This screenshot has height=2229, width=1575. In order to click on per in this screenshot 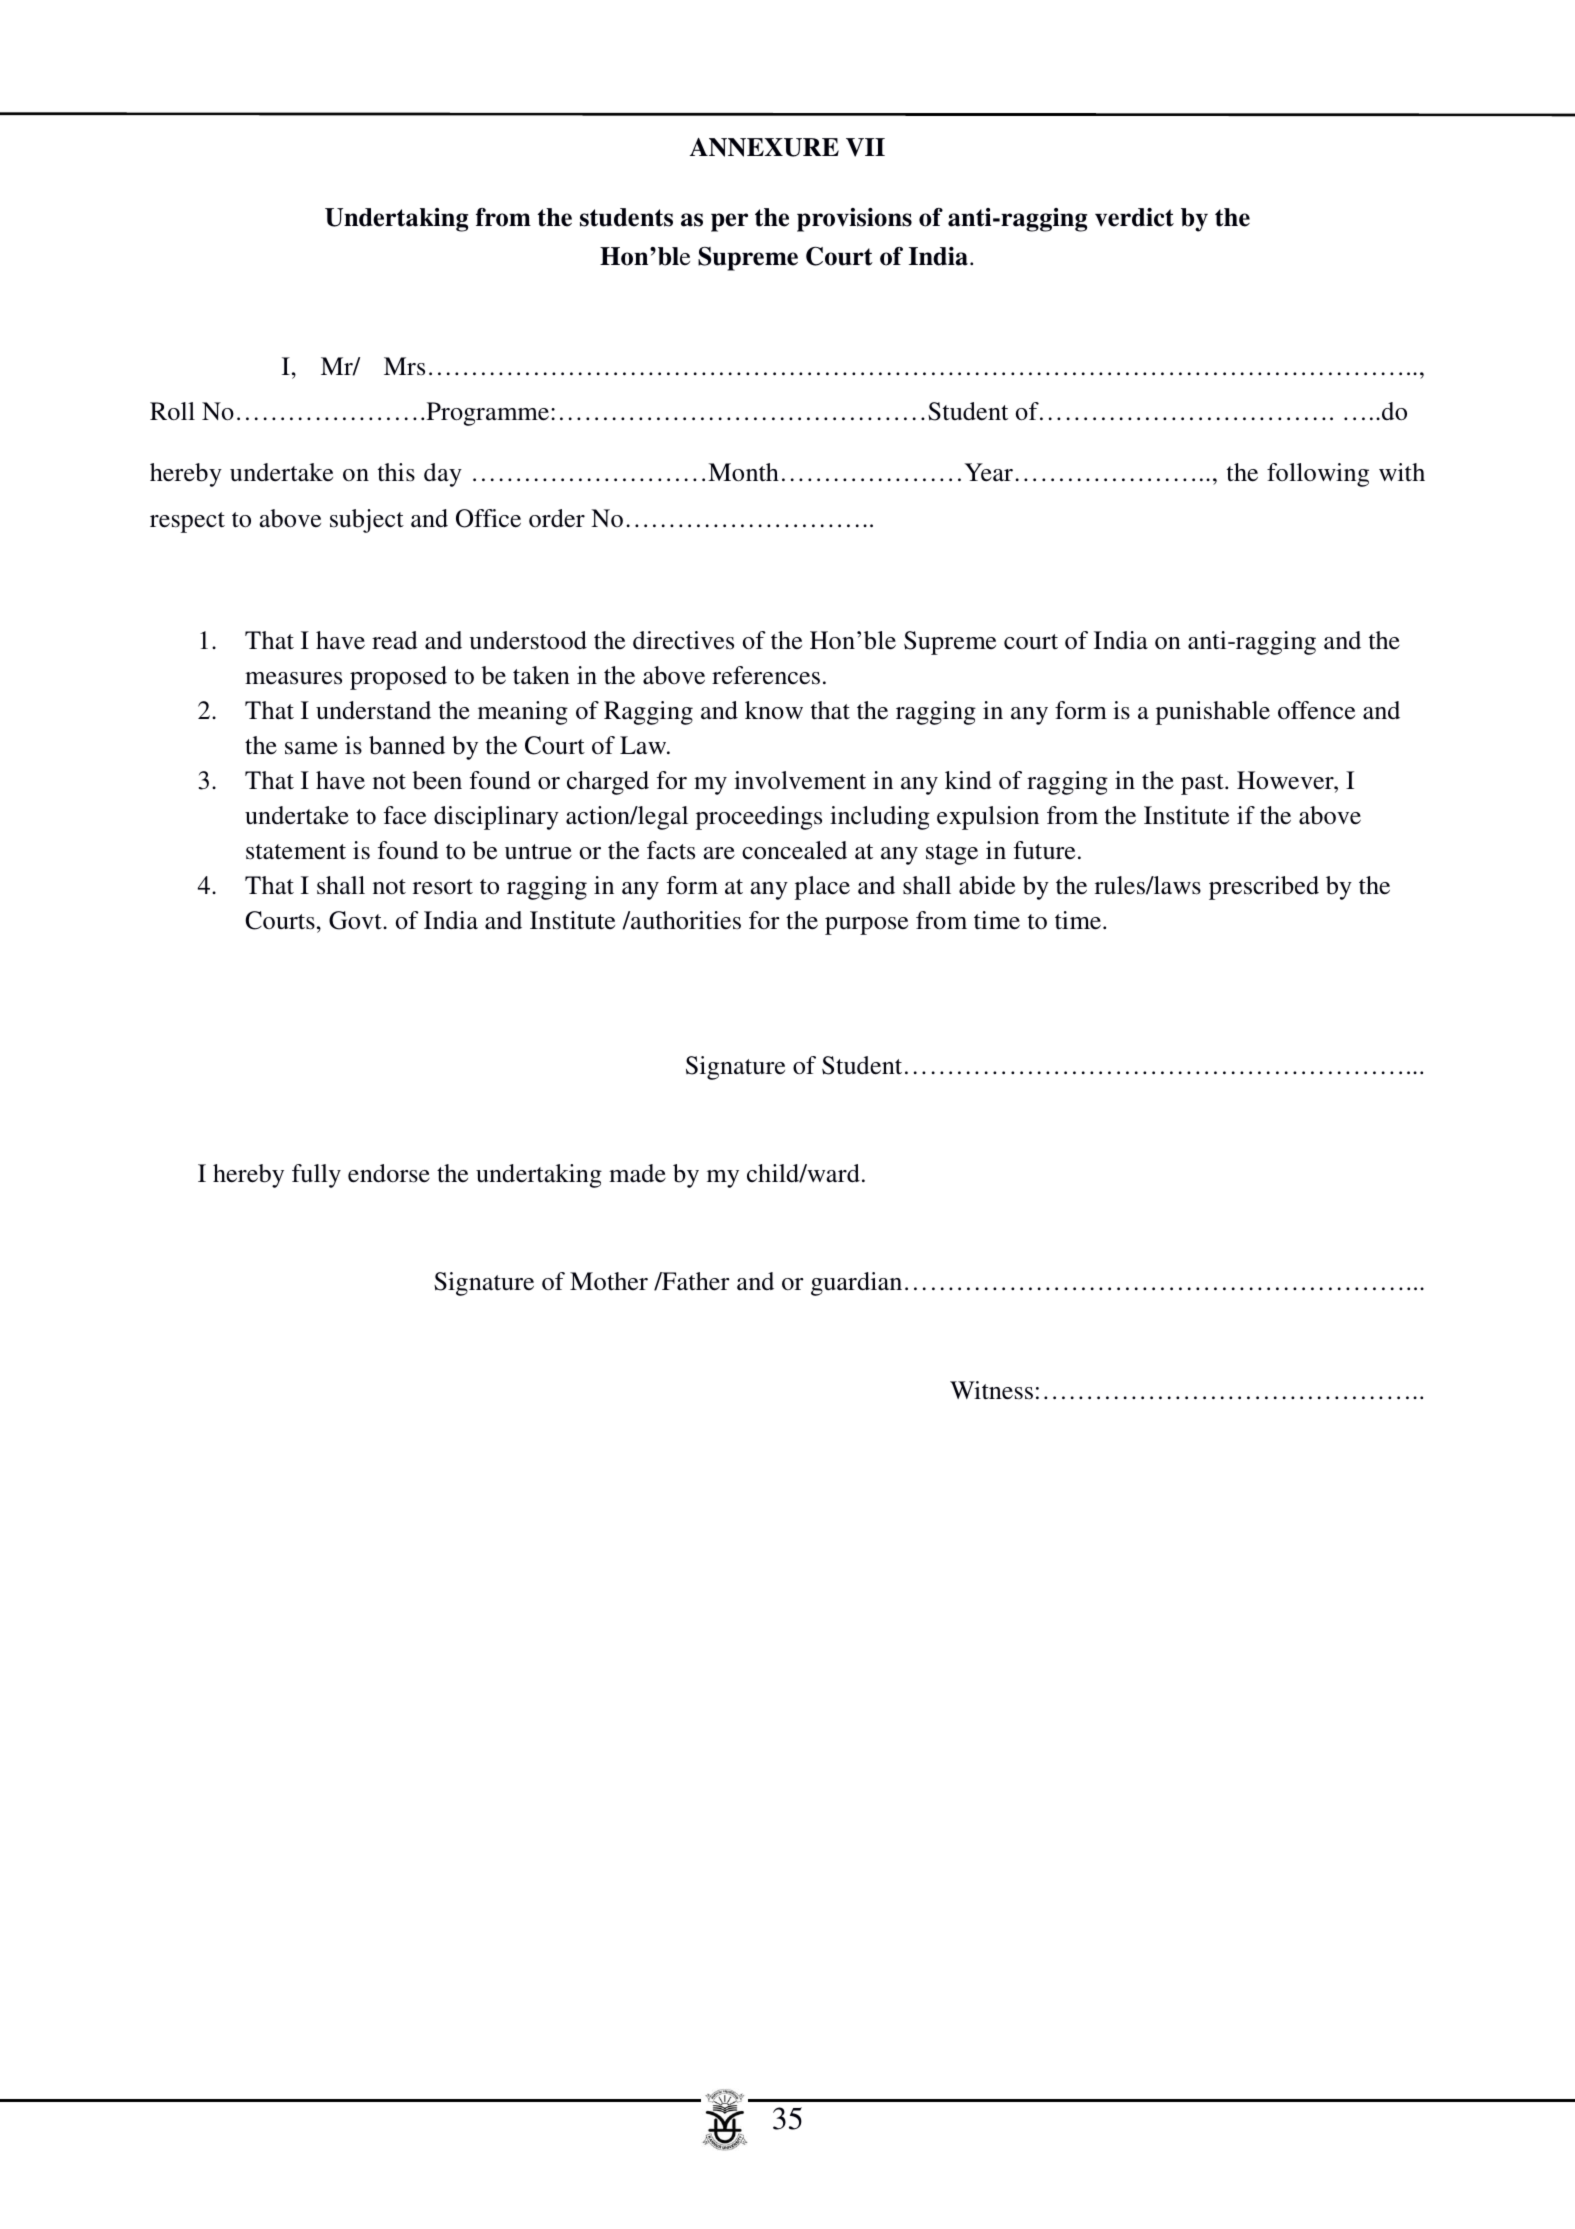, I will do `click(729, 222)`.
